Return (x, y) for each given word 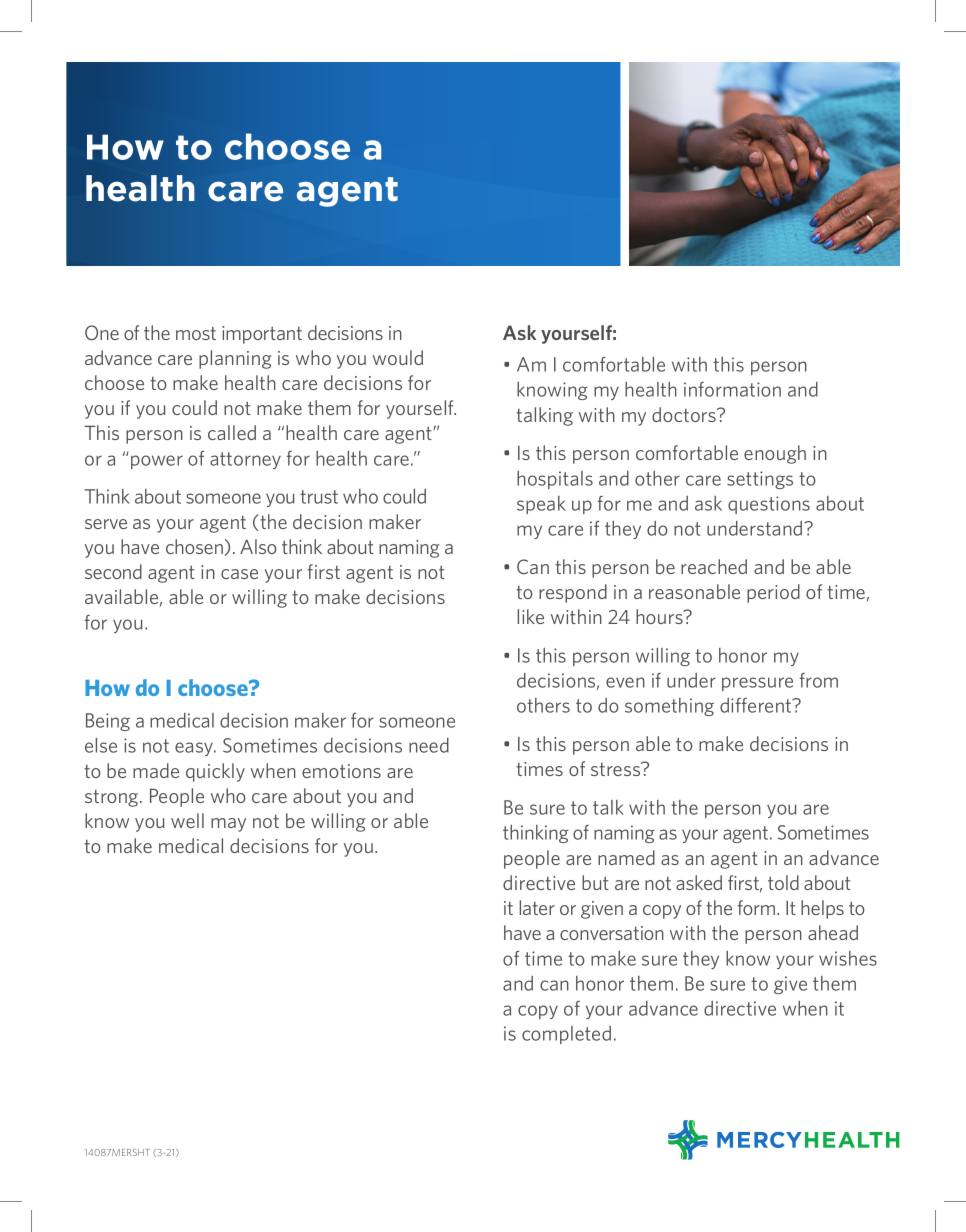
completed (566, 1035)
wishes (848, 958)
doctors (685, 414)
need (429, 745)
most (196, 333)
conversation (612, 933)
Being (108, 722)
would (398, 357)
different (757, 705)
